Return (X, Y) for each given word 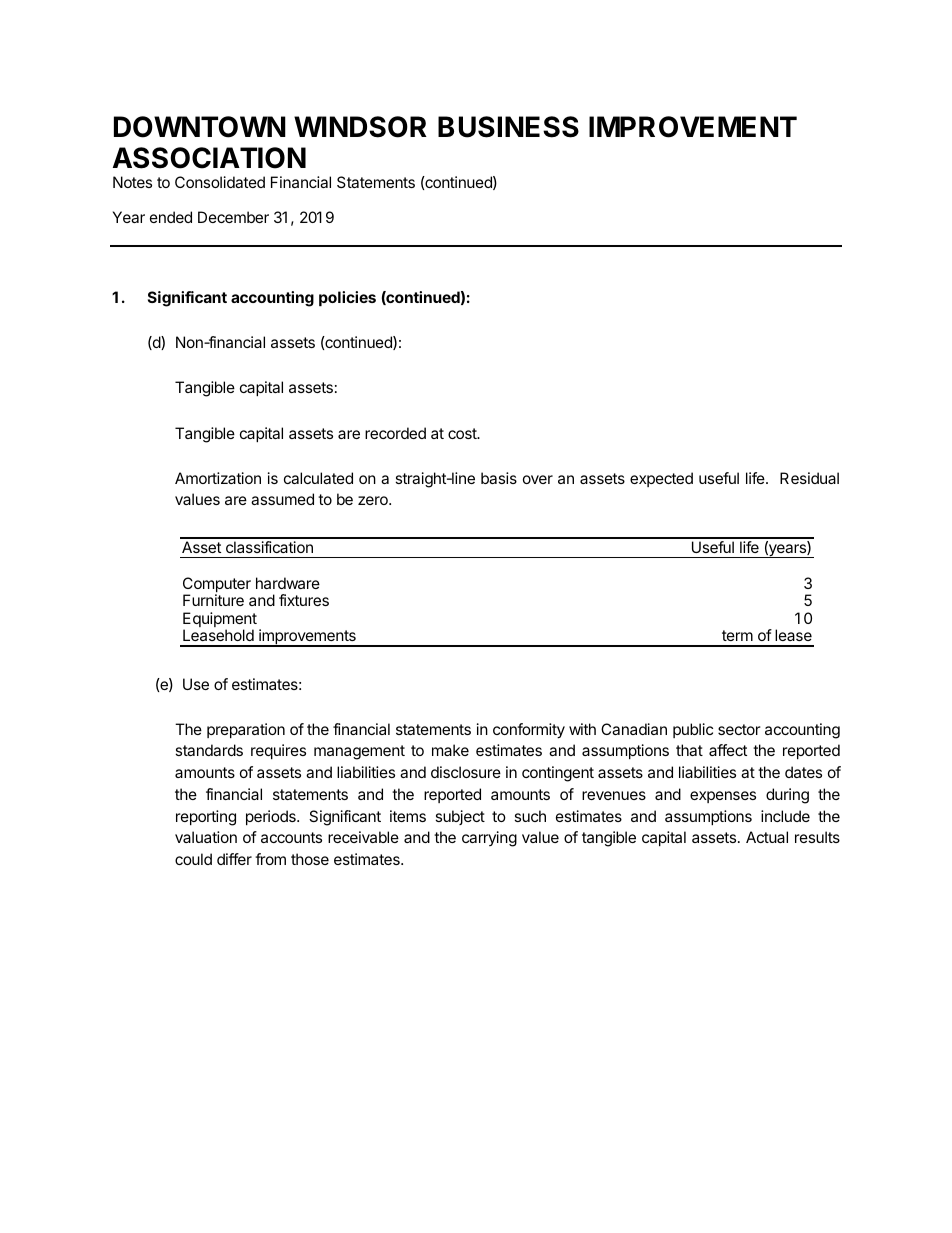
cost (463, 433)
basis (499, 478)
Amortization (218, 478)
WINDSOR (360, 127)
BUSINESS (508, 127)
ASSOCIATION (209, 158)
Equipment (220, 621)
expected (661, 479)
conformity (529, 731)
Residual (809, 478)
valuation (206, 837)
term (737, 635)
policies (347, 298)
